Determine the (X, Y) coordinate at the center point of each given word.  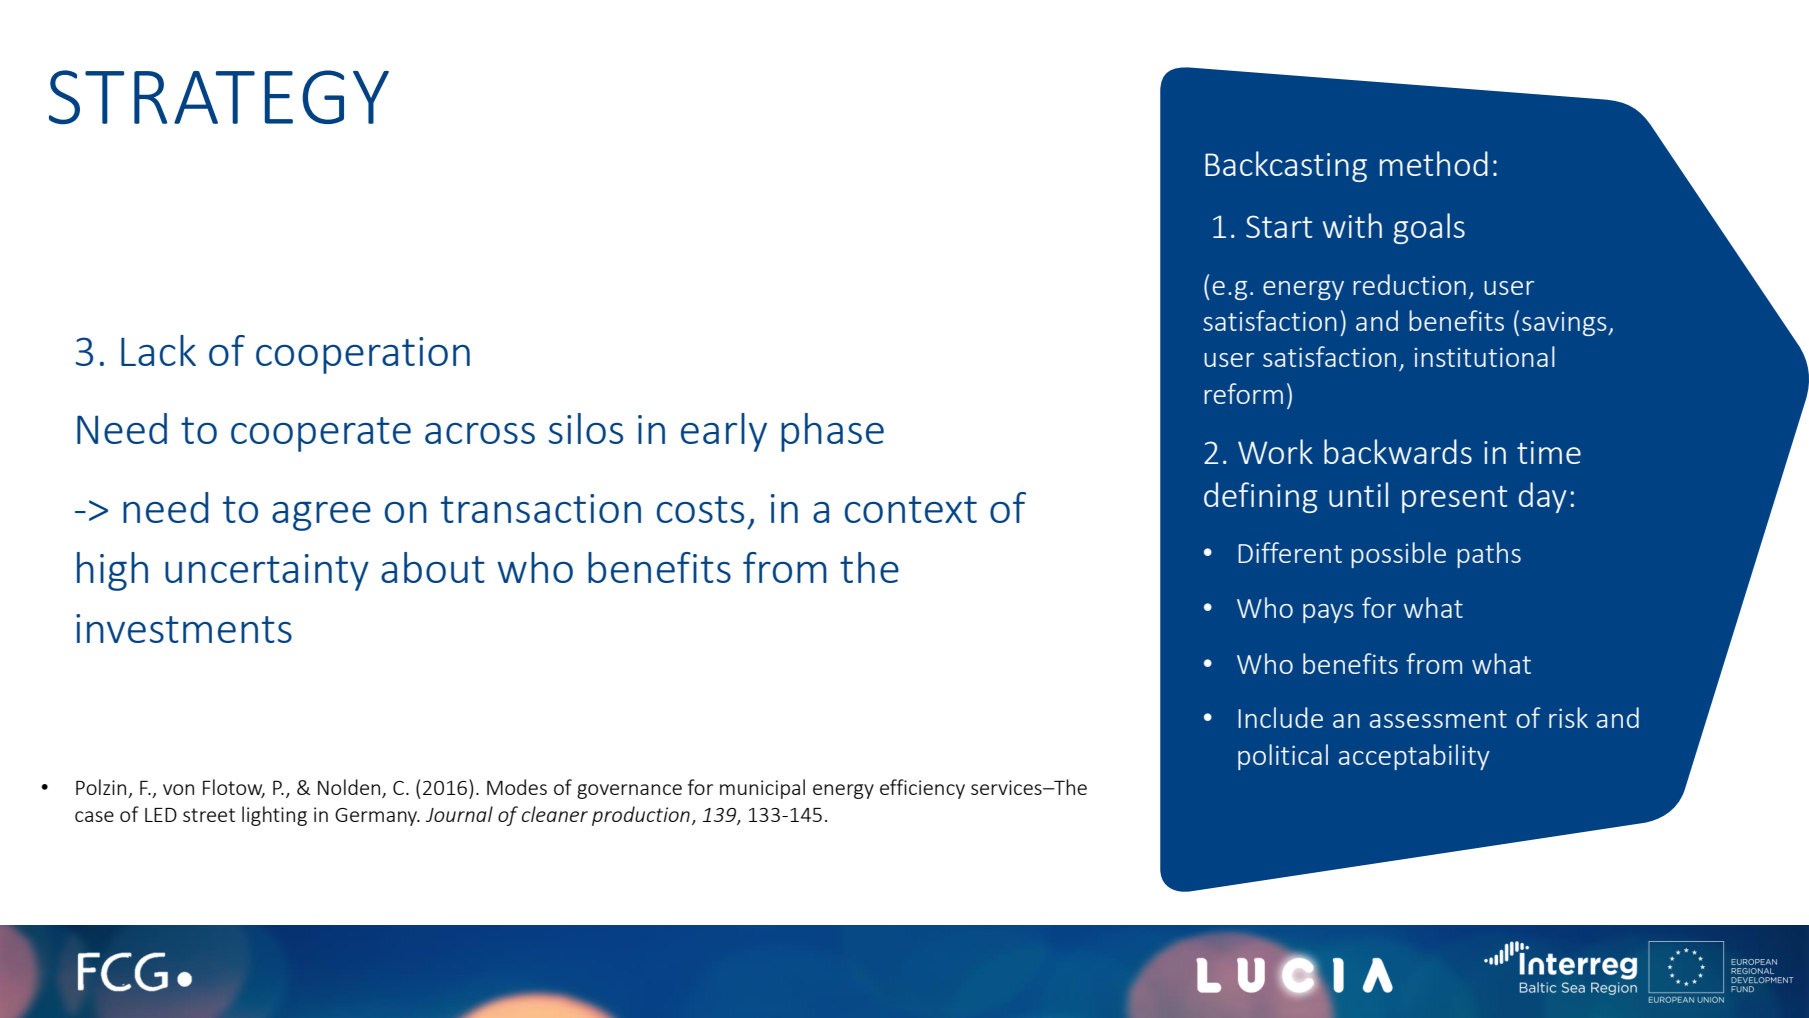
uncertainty (267, 572)
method (1434, 163)
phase (832, 432)
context (911, 509)
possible (1398, 555)
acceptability (1414, 757)
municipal (762, 789)
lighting (274, 816)
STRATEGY (219, 97)
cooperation (363, 355)
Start (1279, 226)
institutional (1485, 356)
